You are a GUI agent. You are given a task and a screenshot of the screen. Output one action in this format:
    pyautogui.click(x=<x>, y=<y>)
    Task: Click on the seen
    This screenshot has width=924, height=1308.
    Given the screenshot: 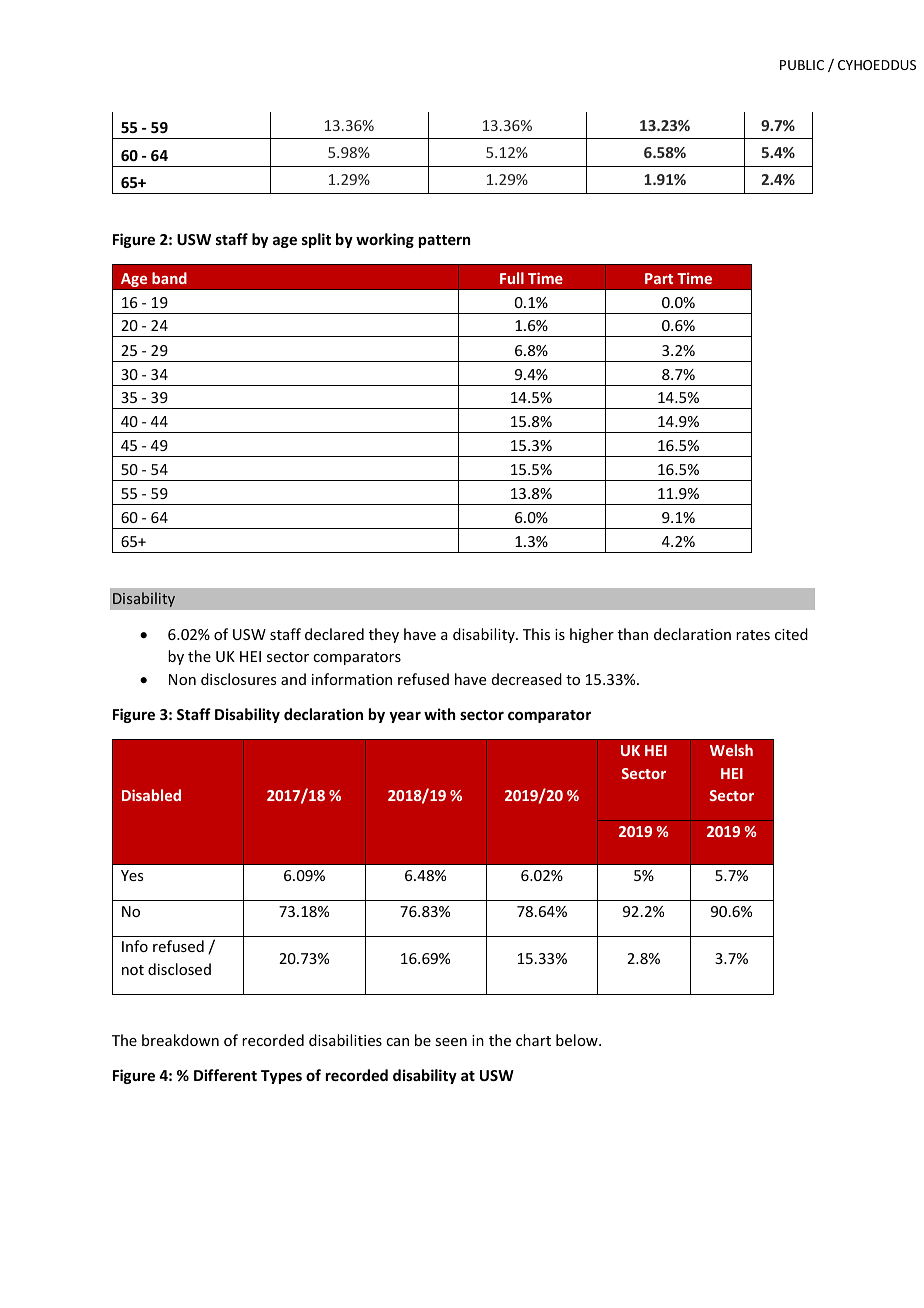 What is the action you would take?
    pyautogui.click(x=451, y=1042)
